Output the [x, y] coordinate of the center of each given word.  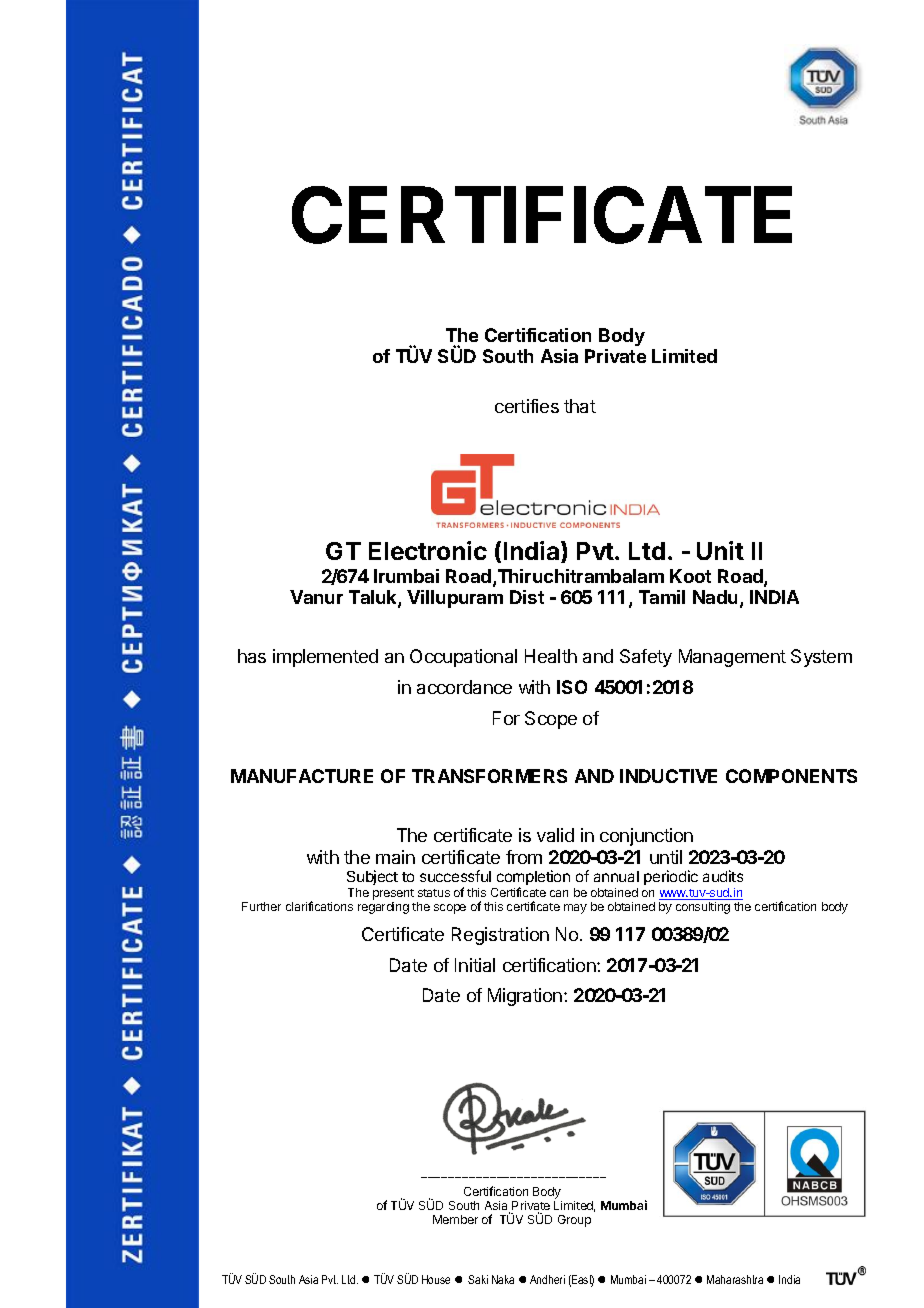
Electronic [428, 550]
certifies [527, 406]
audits [723, 876]
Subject [372, 877]
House [436, 1279]
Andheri [547, 1279]
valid [555, 835]
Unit [720, 550]
